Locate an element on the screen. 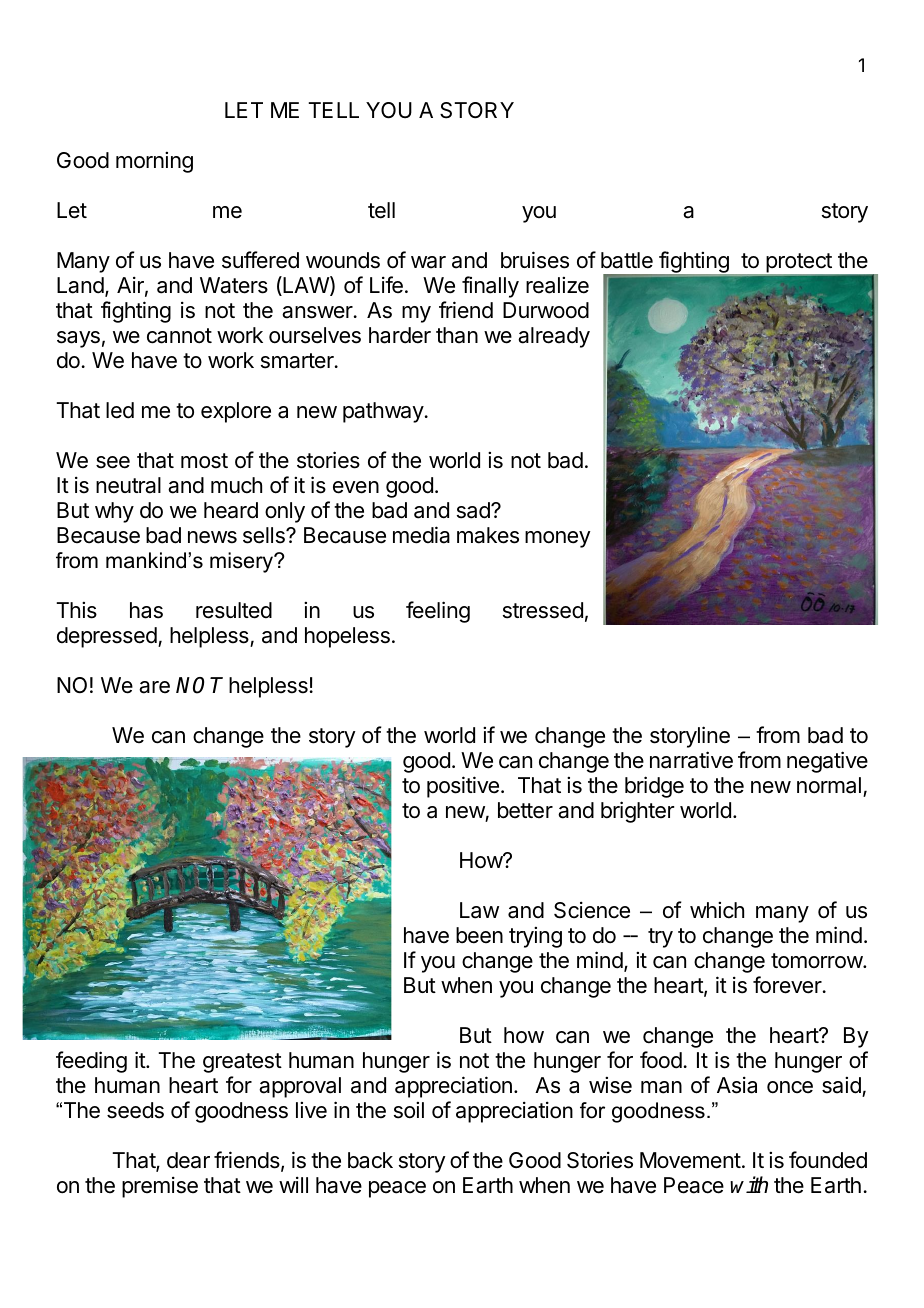 The height and width of the screenshot is (1308, 924). sad is located at coordinates (474, 510).
